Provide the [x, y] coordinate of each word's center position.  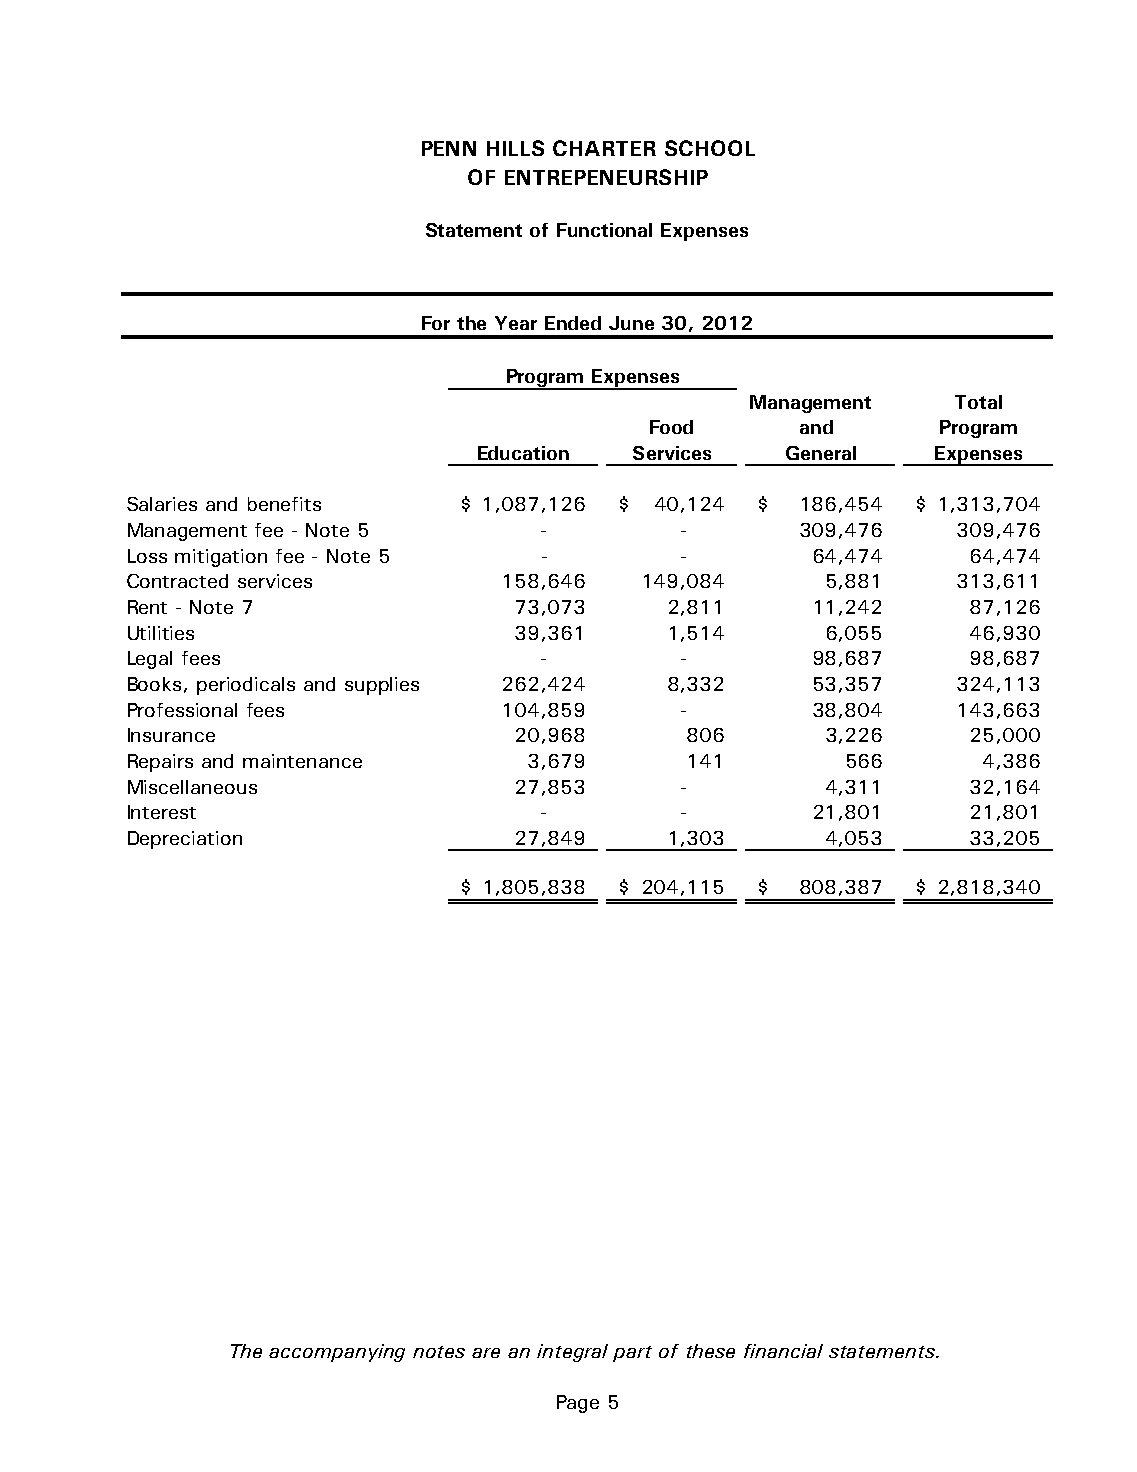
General [821, 453]
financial [783, 1351]
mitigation [221, 558]
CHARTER [604, 148]
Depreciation [185, 840]
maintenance [302, 761]
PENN [449, 148]
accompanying [337, 1353]
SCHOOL [710, 148]
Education [523, 453]
